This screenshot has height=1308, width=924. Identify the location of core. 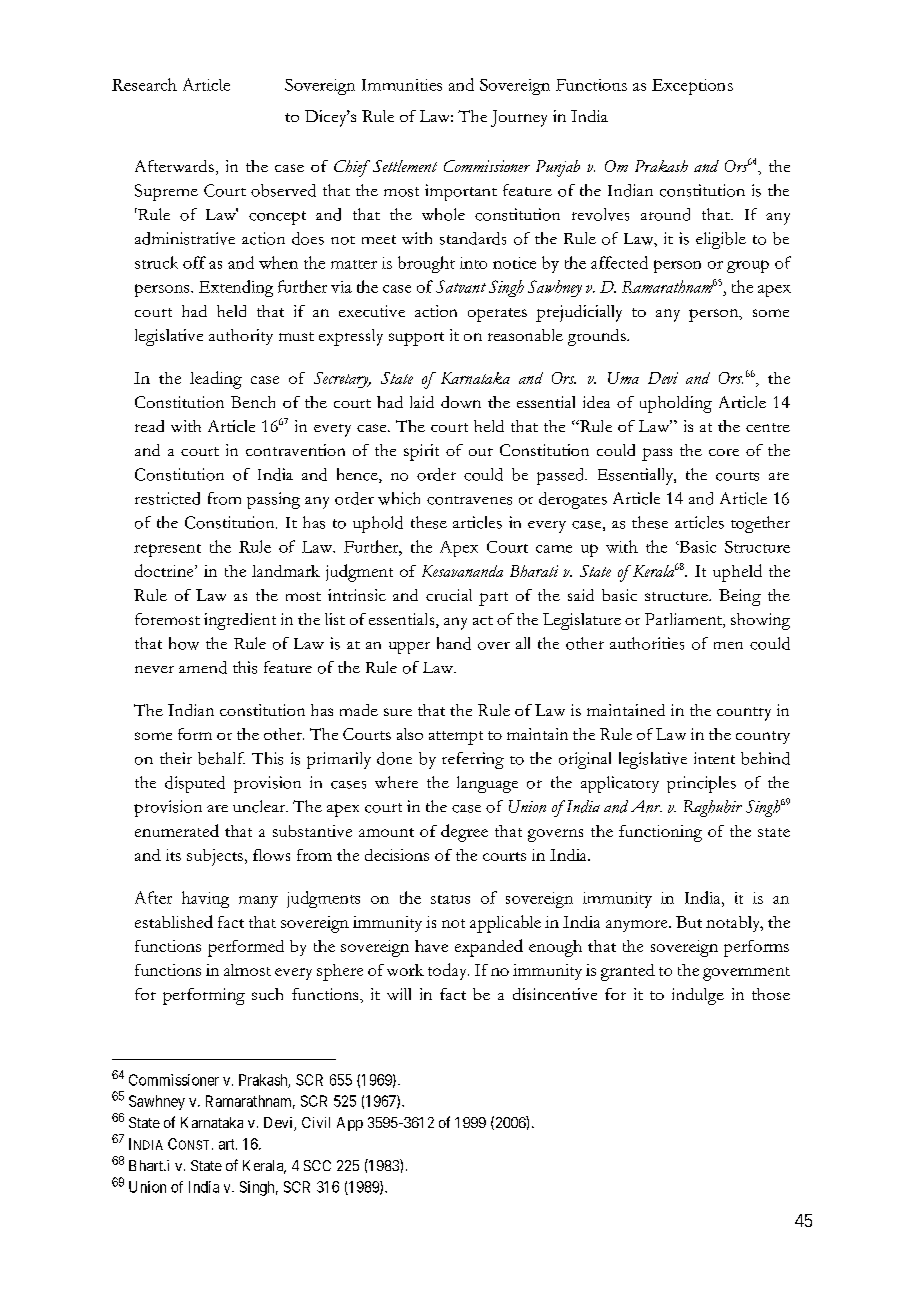
(724, 452).
